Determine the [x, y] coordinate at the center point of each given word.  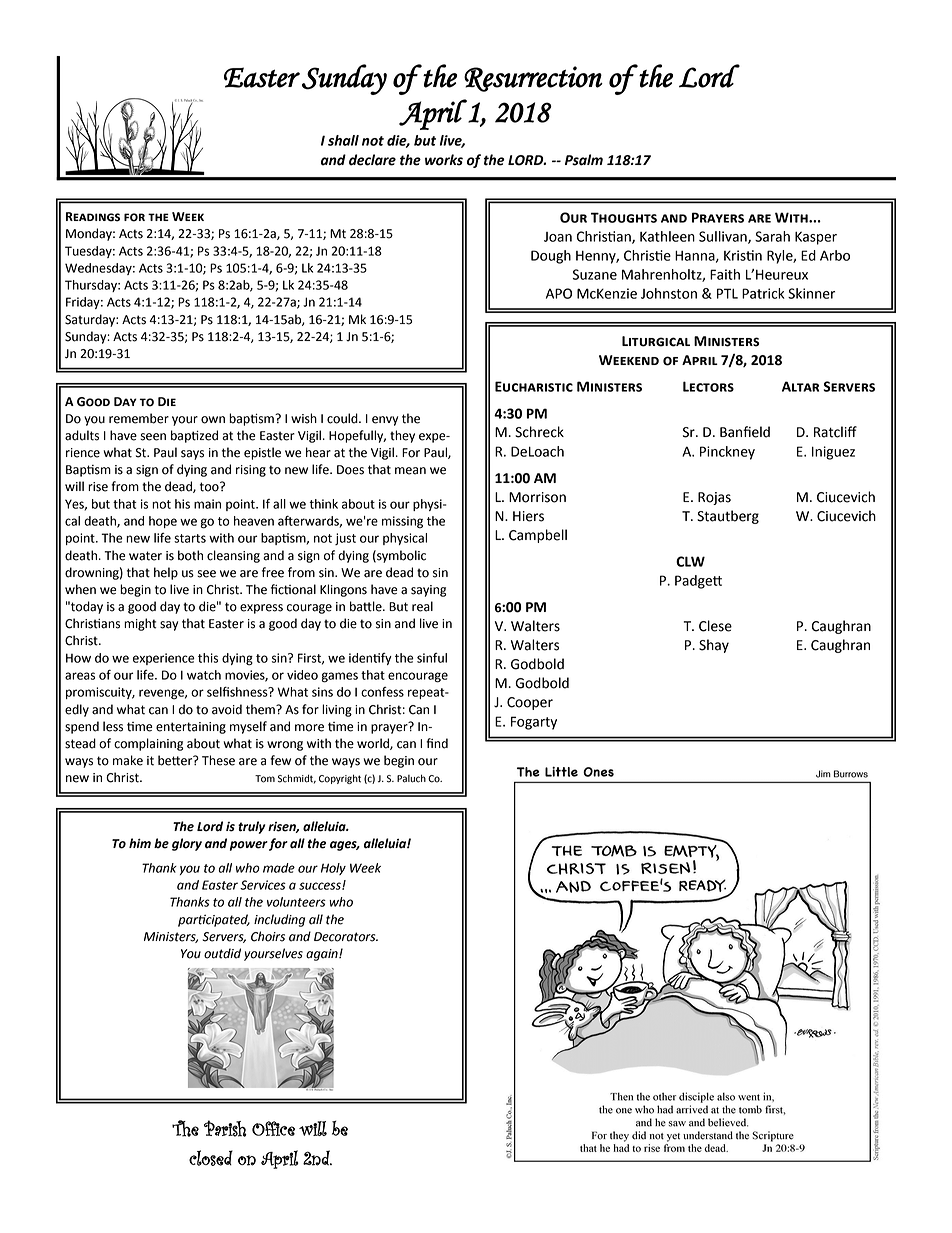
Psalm [584, 160]
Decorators [346, 937]
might [140, 624]
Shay [714, 646]
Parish [225, 1128]
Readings [93, 217]
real [422, 606]
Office [273, 1128]
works [444, 160]
